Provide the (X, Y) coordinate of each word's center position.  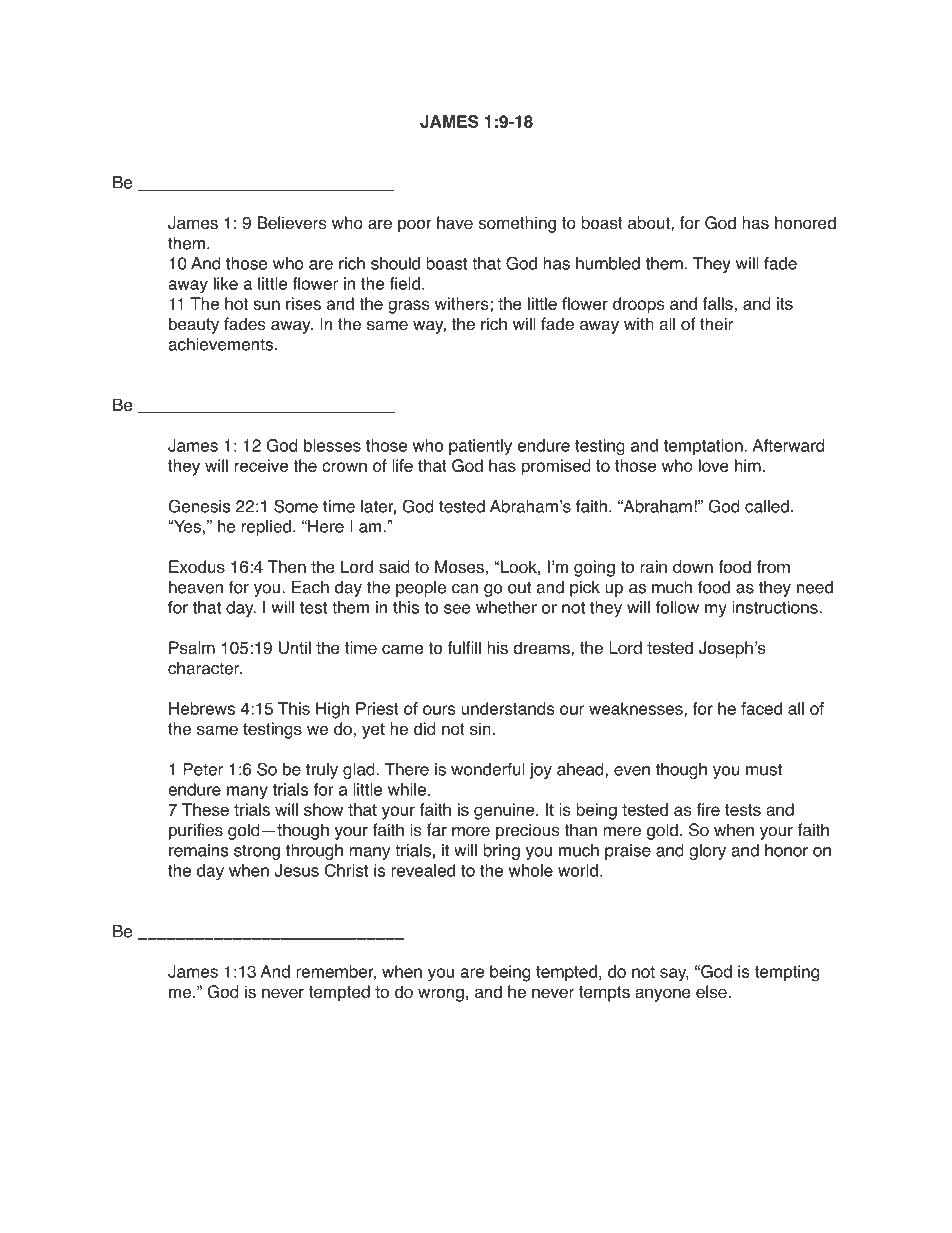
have (455, 222)
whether (506, 607)
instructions (776, 607)
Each (310, 587)
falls (719, 303)
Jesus (296, 870)
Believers (291, 223)
